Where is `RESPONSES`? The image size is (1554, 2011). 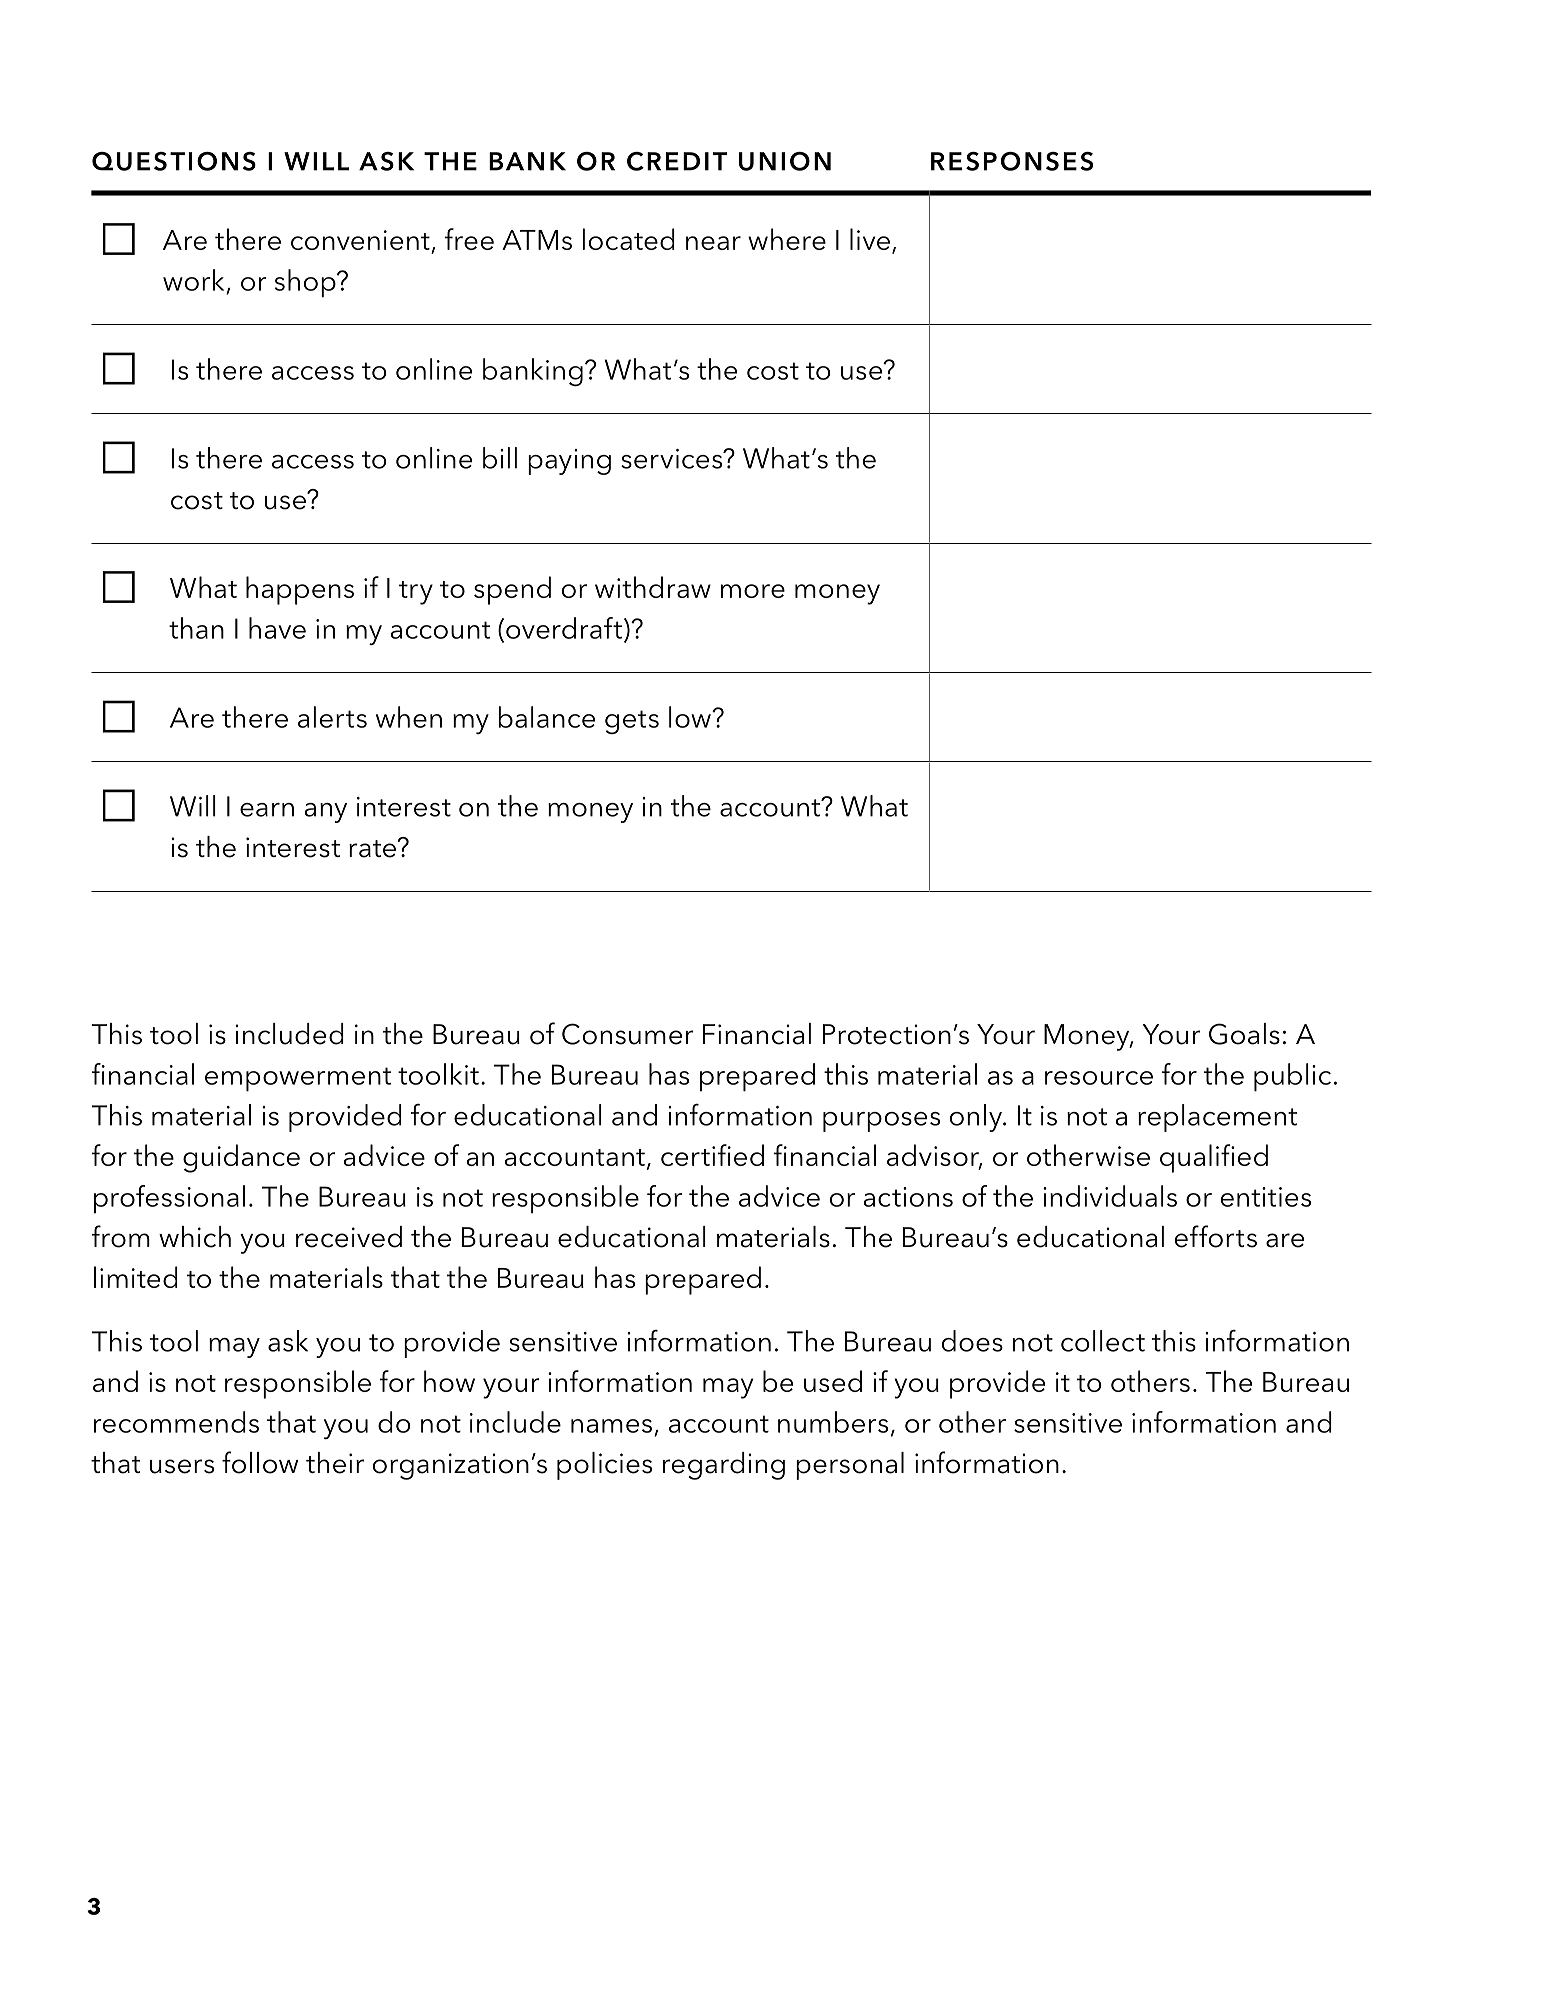
RESPONSES is located at coordinates (1012, 161).
